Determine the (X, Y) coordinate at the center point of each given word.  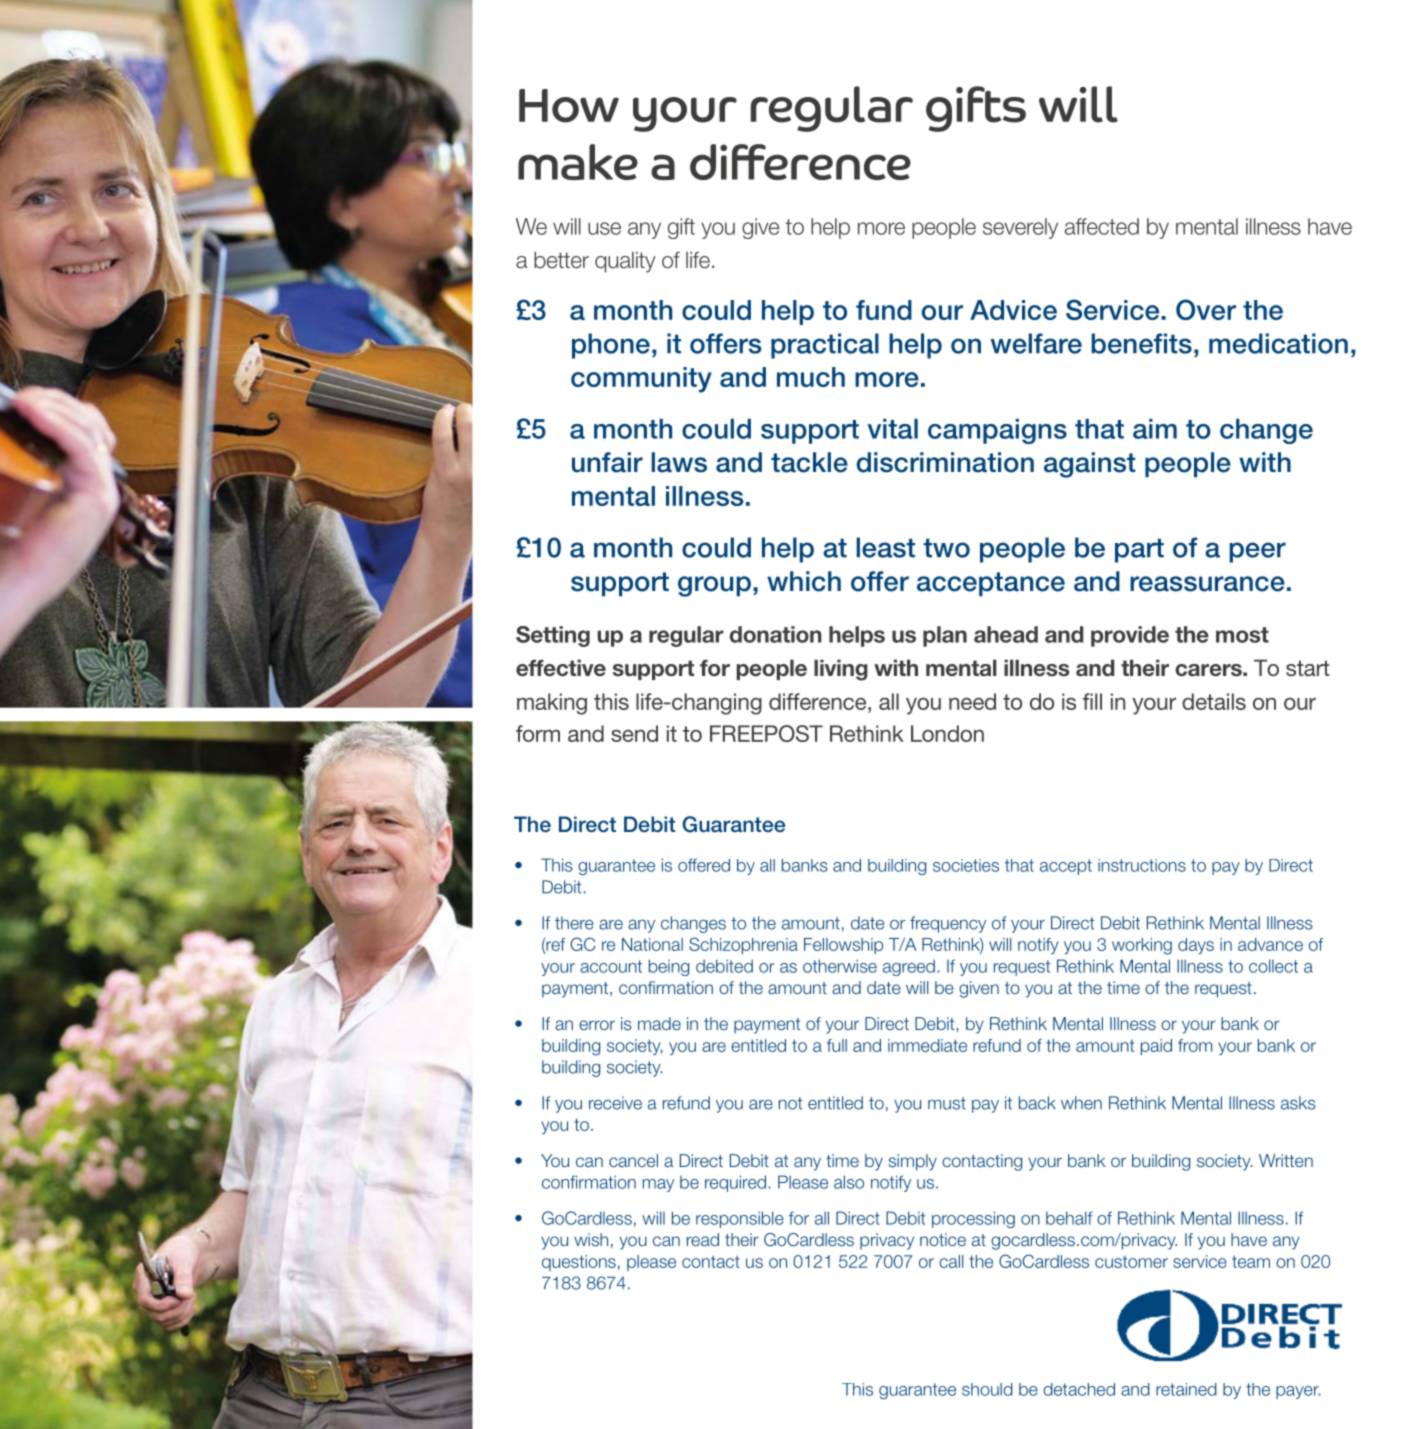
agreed (909, 967)
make (578, 162)
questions (579, 1263)
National (652, 944)
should (987, 1389)
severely (1020, 228)
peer (1257, 552)
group (714, 586)
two (946, 548)
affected (1102, 226)
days (1196, 946)
